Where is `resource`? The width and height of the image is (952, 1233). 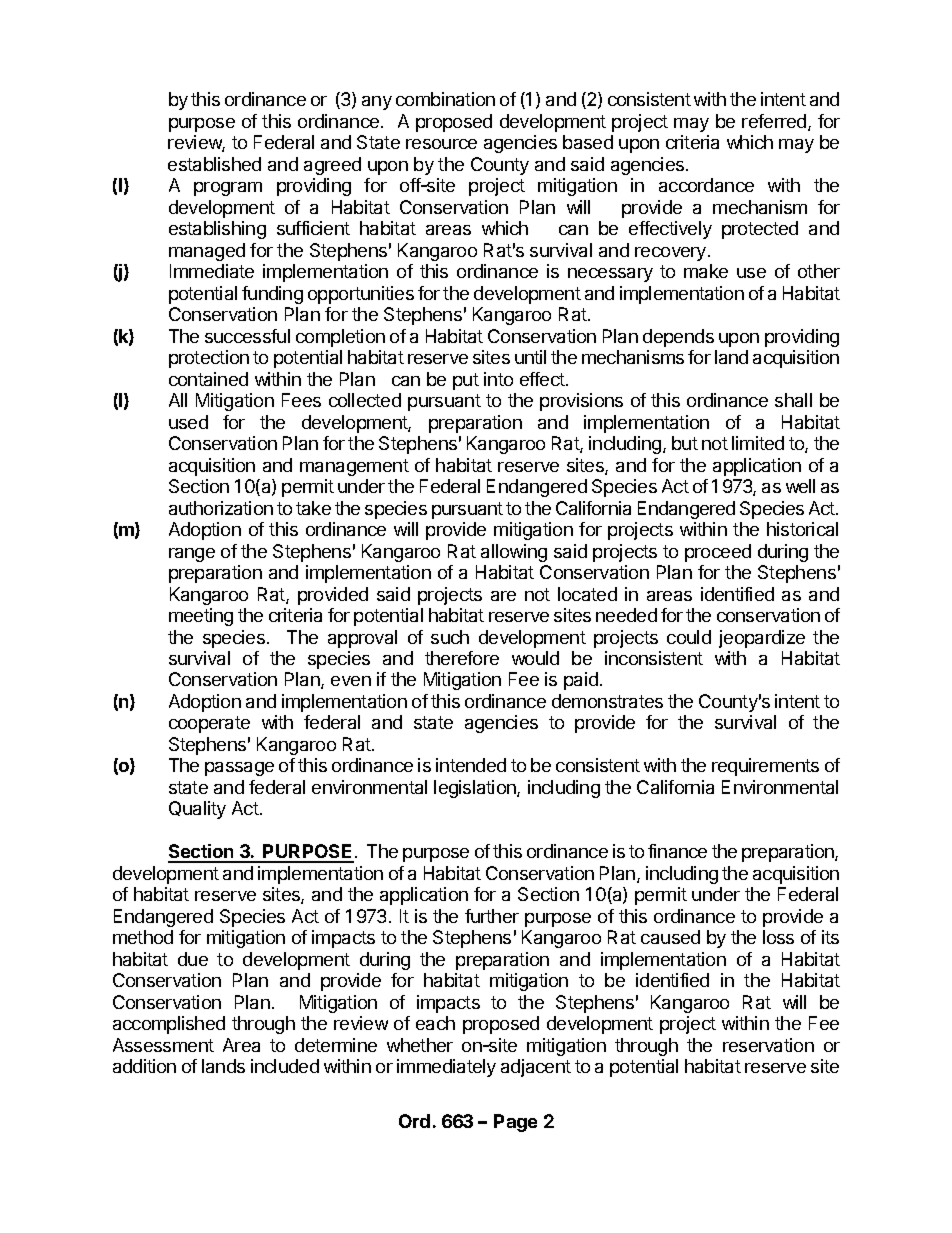 resource is located at coordinates (441, 144).
